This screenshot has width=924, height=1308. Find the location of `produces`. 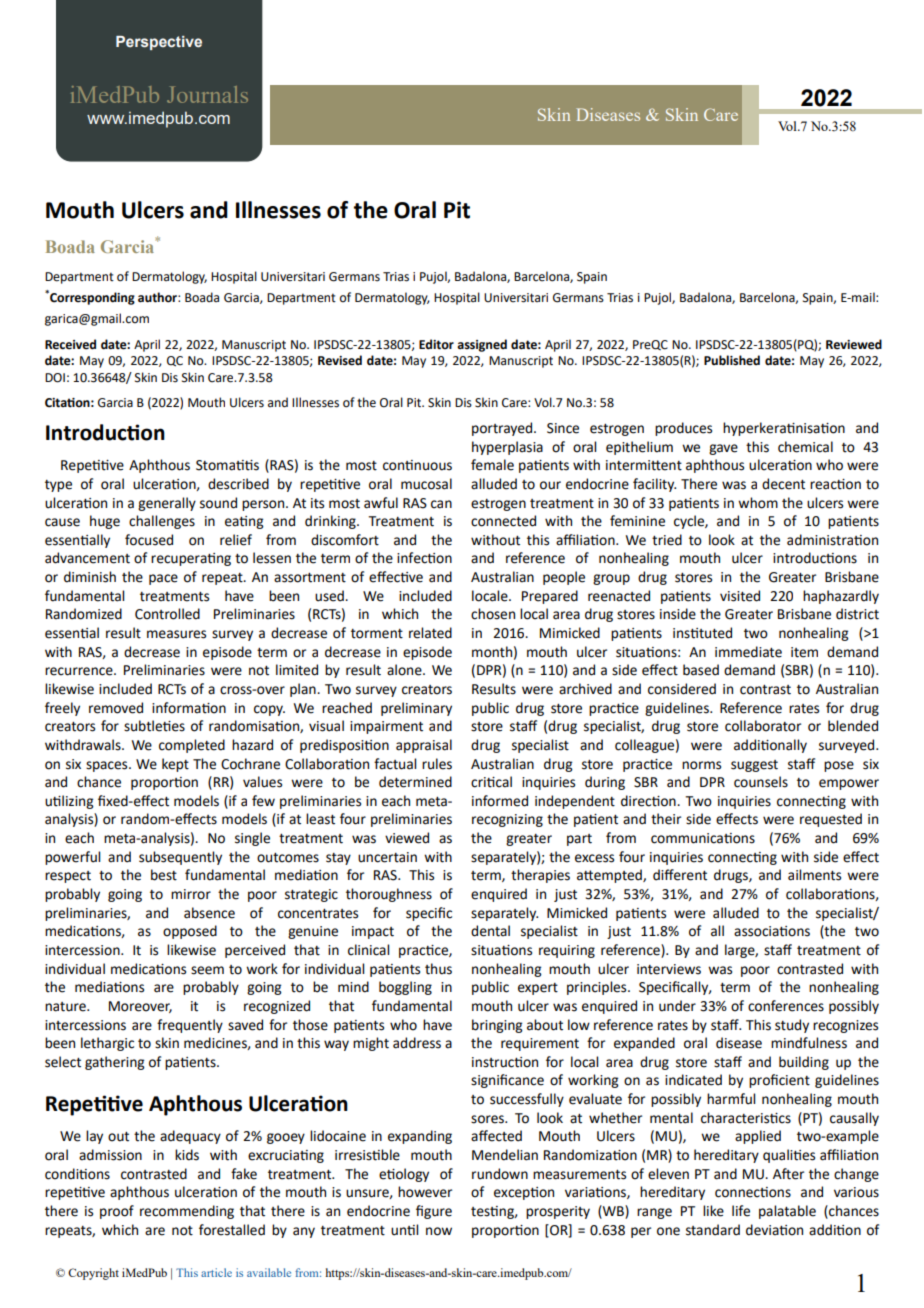

produces is located at coordinates (683, 429).
